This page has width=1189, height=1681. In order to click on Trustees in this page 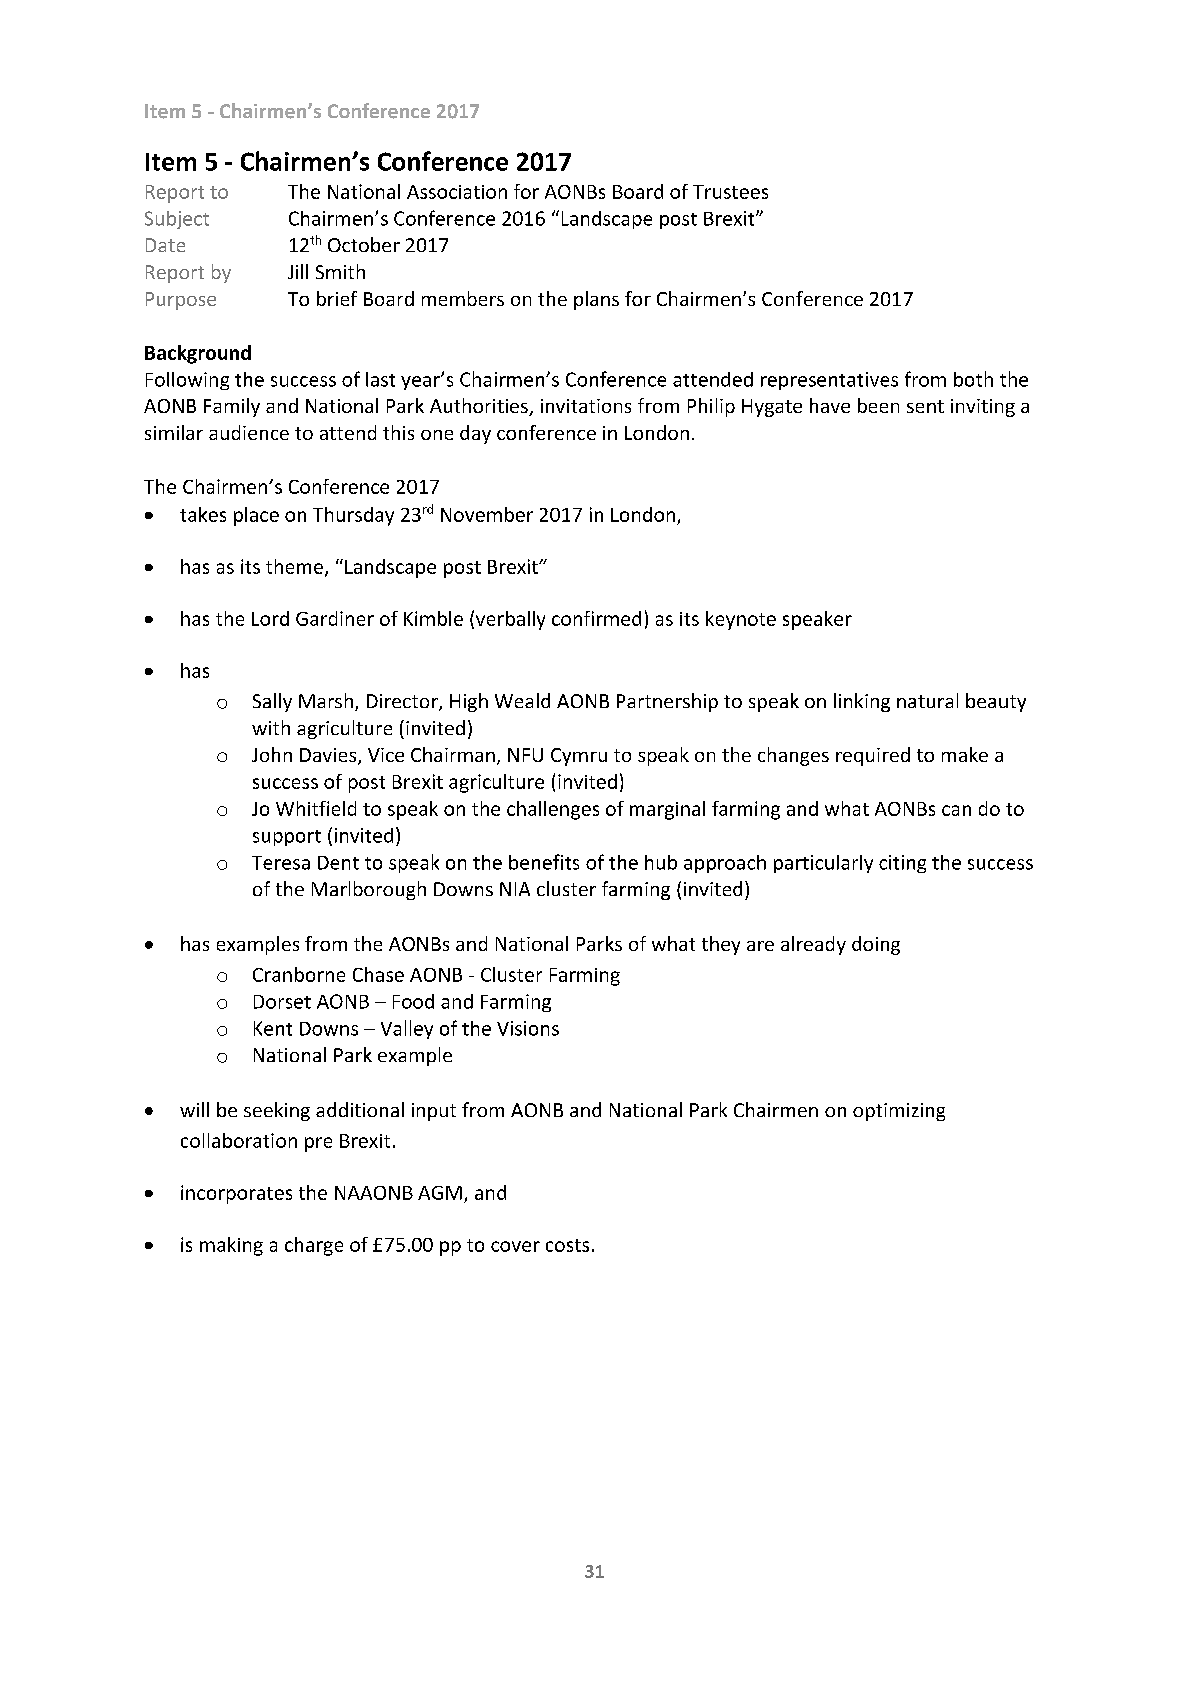, I will do `click(730, 192)`.
